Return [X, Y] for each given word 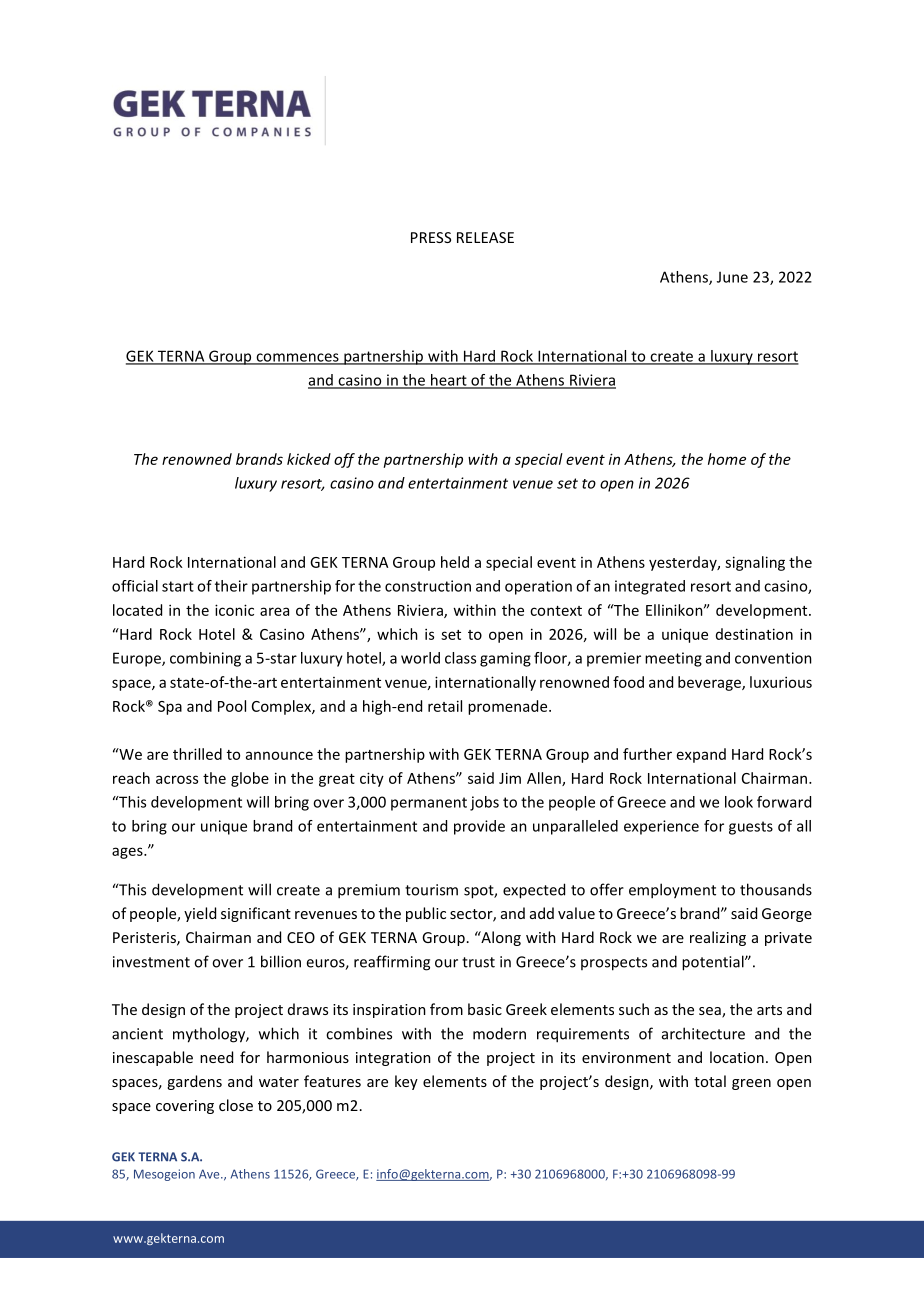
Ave [210, 1174]
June [732, 277]
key [406, 1082]
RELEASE [485, 237]
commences [297, 358]
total [710, 1081]
